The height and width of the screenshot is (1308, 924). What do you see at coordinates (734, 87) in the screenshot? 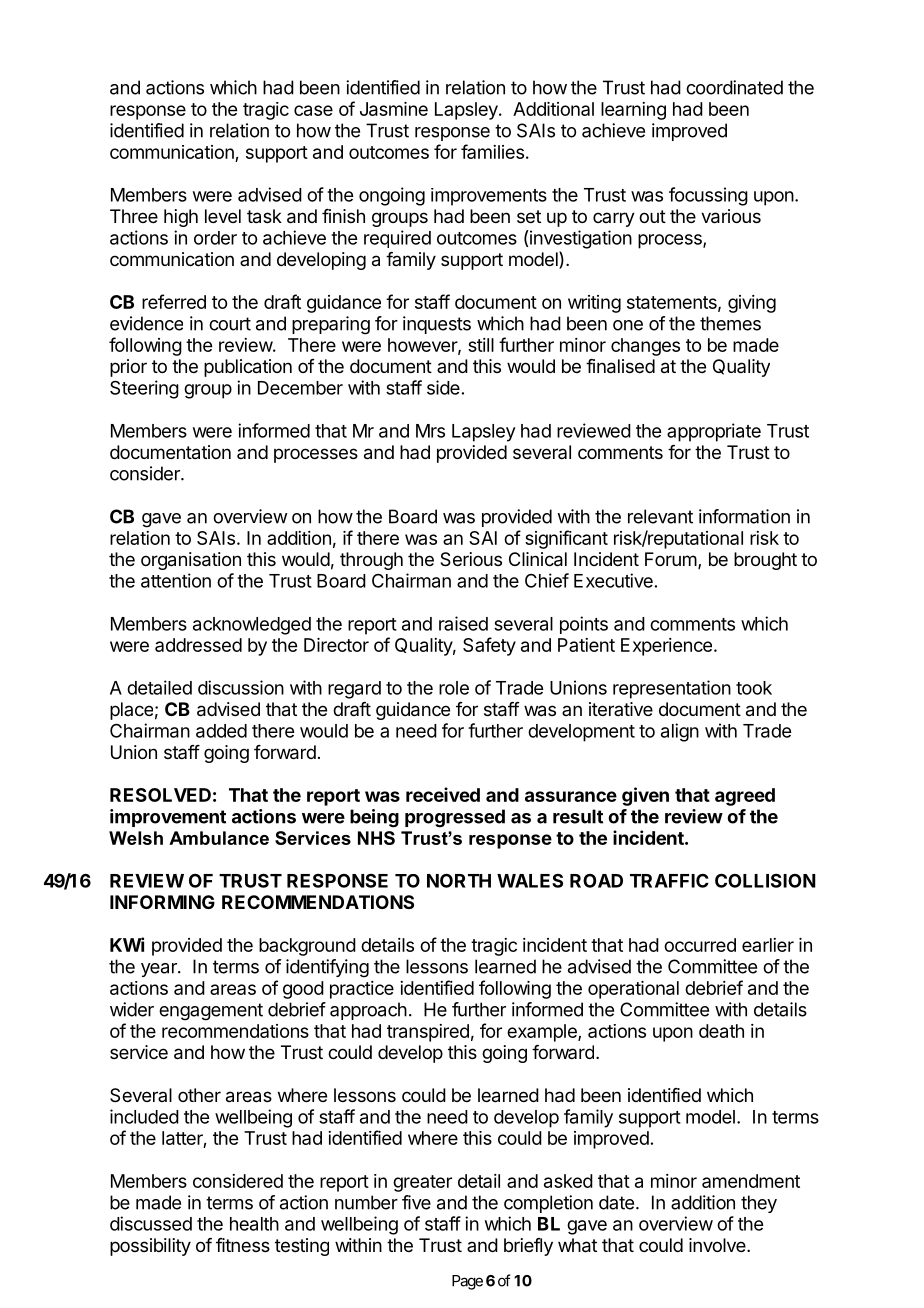
I see `coordinated` at bounding box center [734, 87].
